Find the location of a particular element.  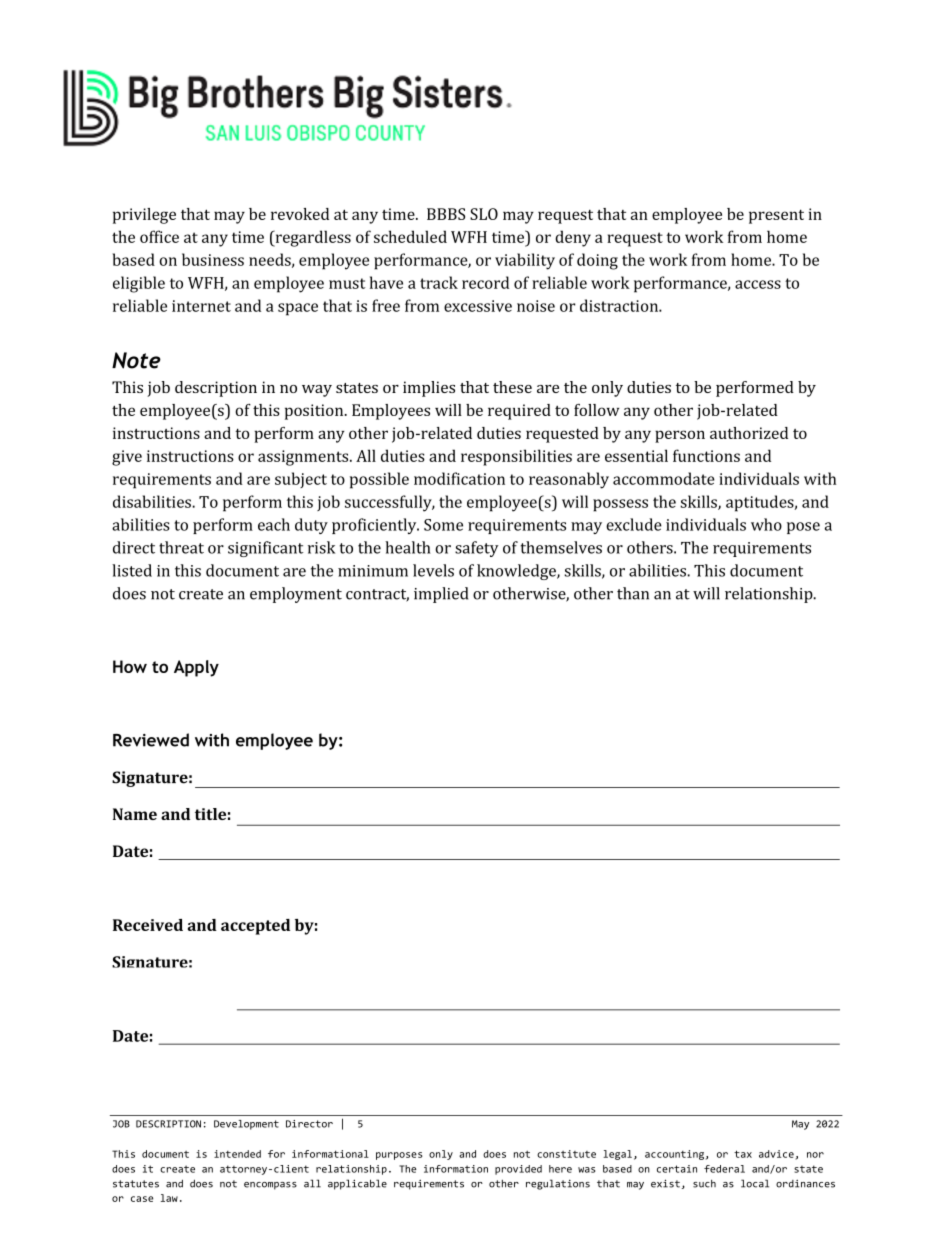

business is located at coordinates (213, 259).
